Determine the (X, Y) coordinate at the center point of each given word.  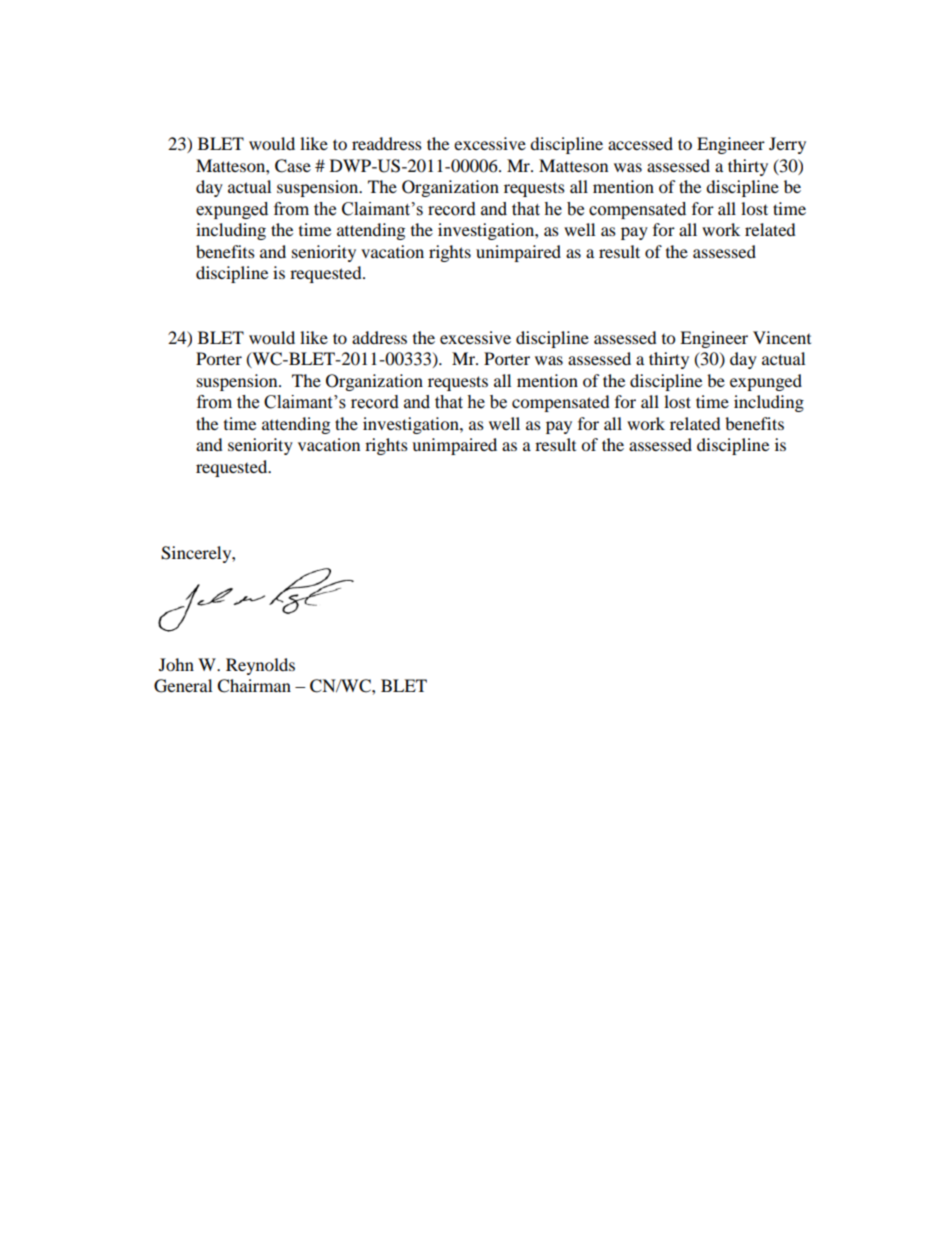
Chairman (254, 686)
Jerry (787, 145)
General (183, 686)
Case (293, 166)
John (176, 664)
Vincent (782, 337)
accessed (640, 143)
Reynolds (260, 666)
